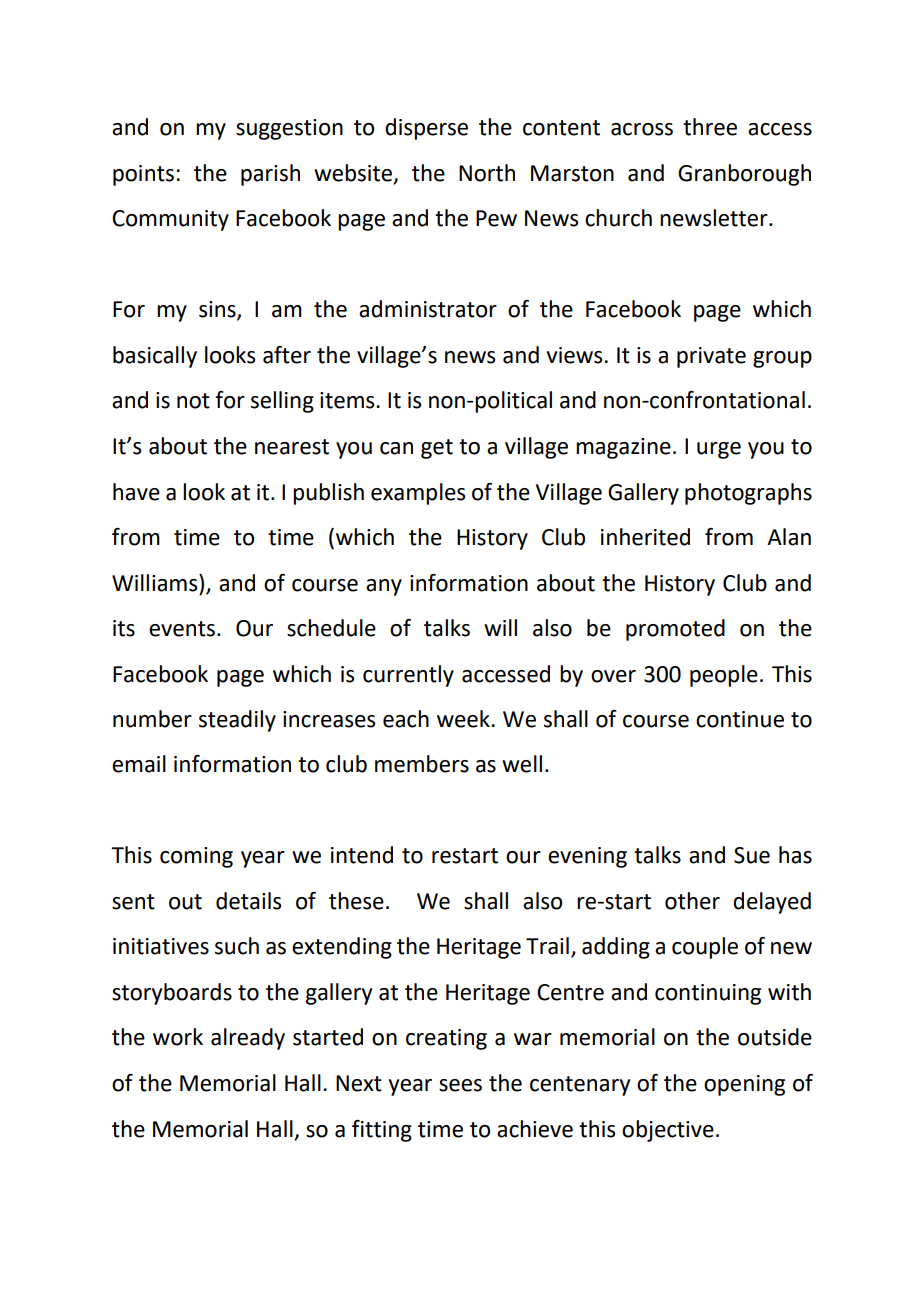 Image resolution: width=924 pixels, height=1308 pixels. I want to click on have, so click(136, 492).
